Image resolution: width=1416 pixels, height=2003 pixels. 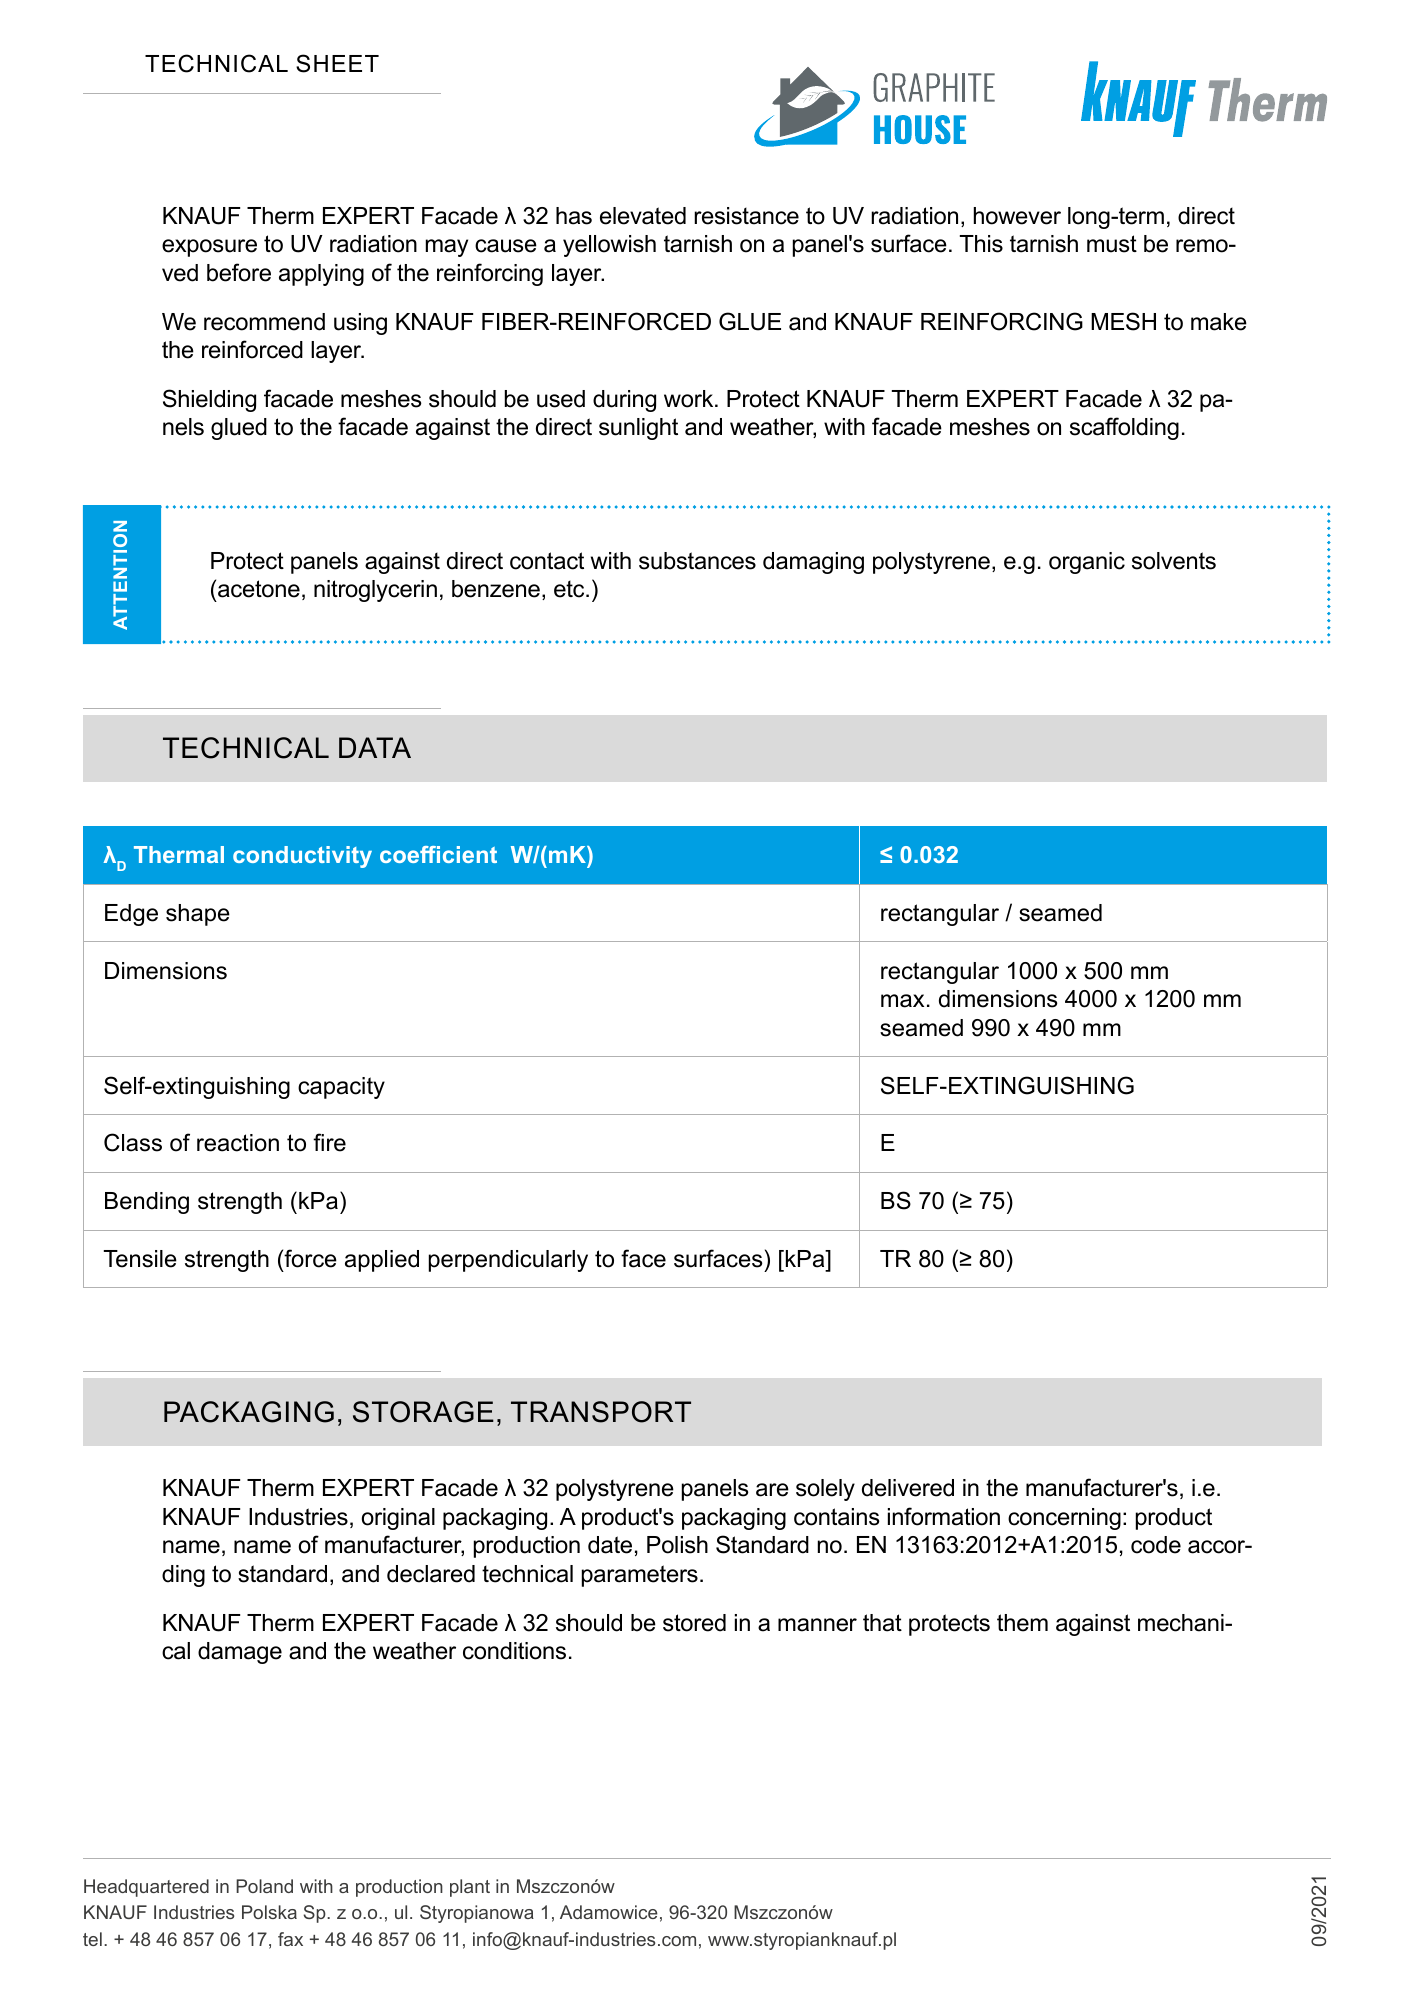 What do you see at coordinates (259, 589) in the screenshot?
I see `acetone` at bounding box center [259, 589].
